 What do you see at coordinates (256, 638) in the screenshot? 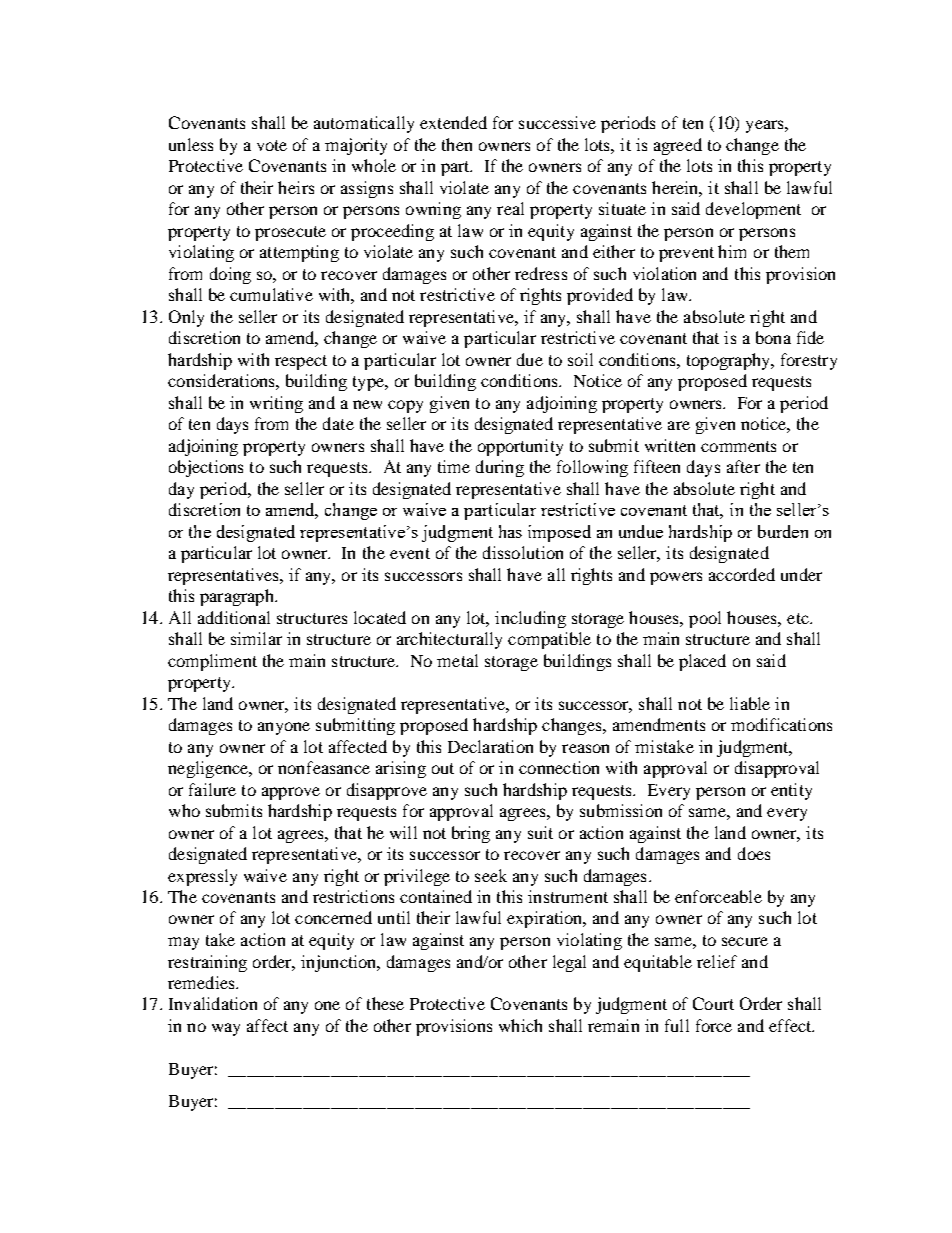
I see `similar` at bounding box center [256, 638].
